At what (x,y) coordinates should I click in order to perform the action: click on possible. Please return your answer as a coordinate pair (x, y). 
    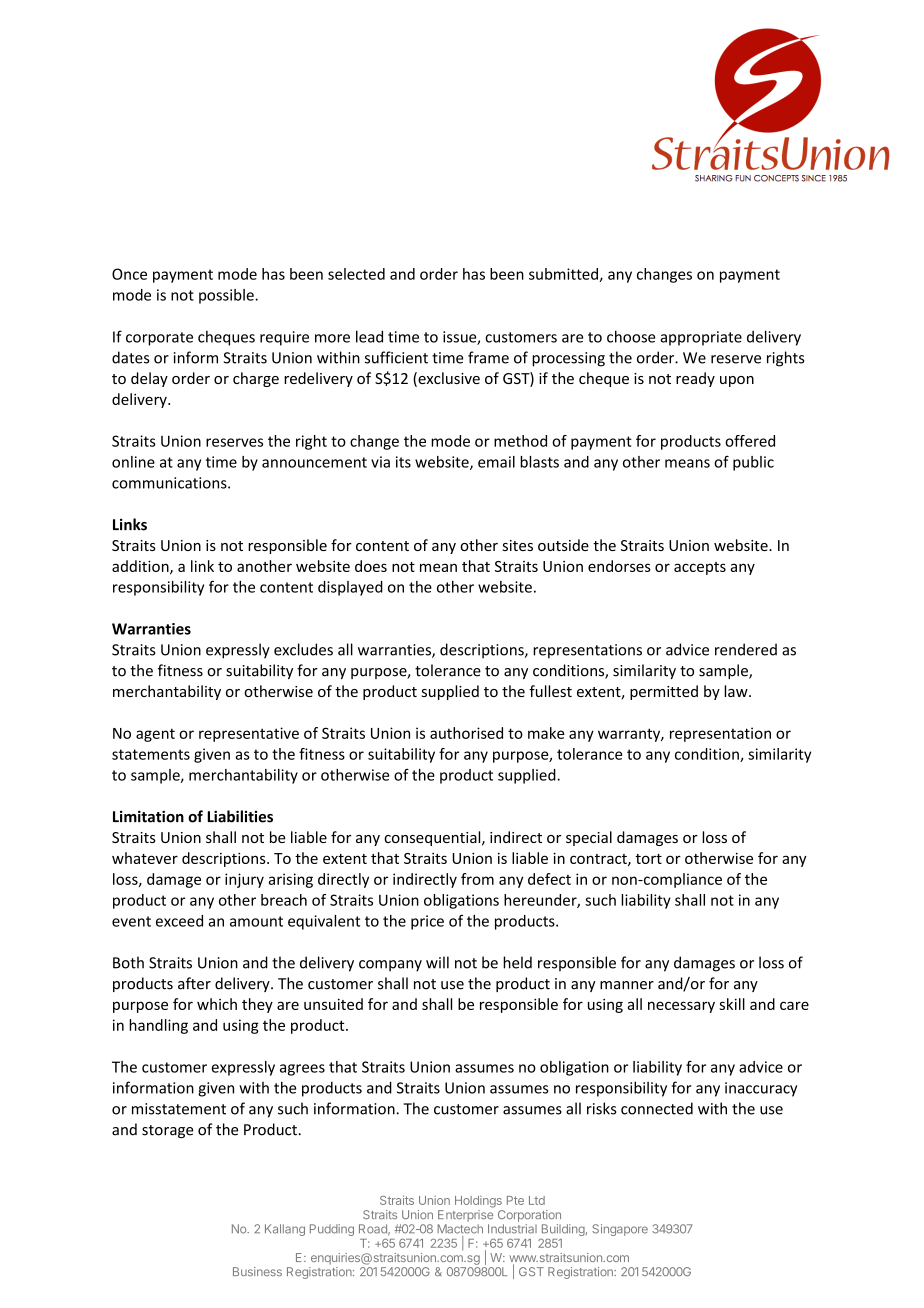
    Looking at the image, I should click on (227, 296).
